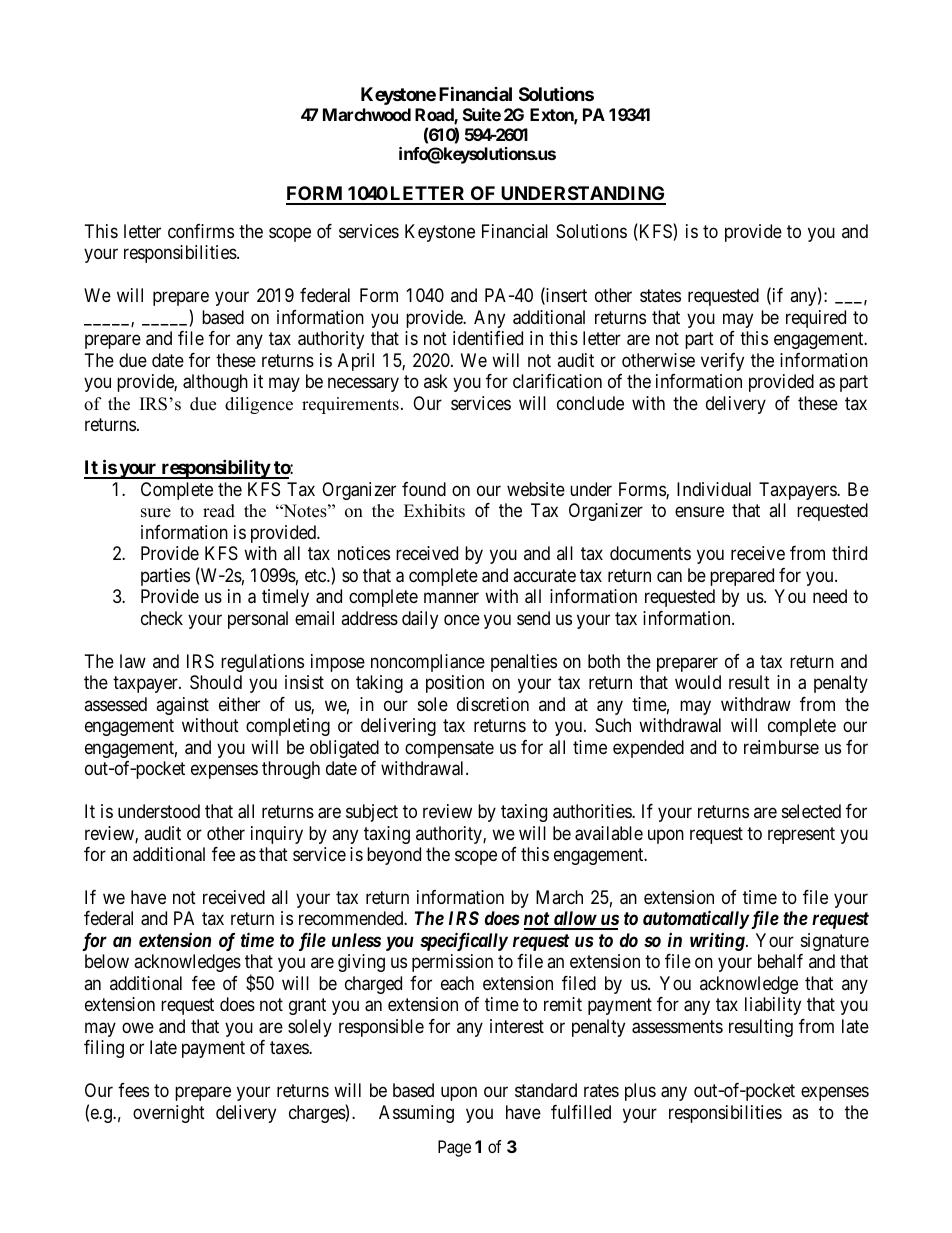 The height and width of the page is (1233, 952). I want to click on responsibility, so click(215, 469).
